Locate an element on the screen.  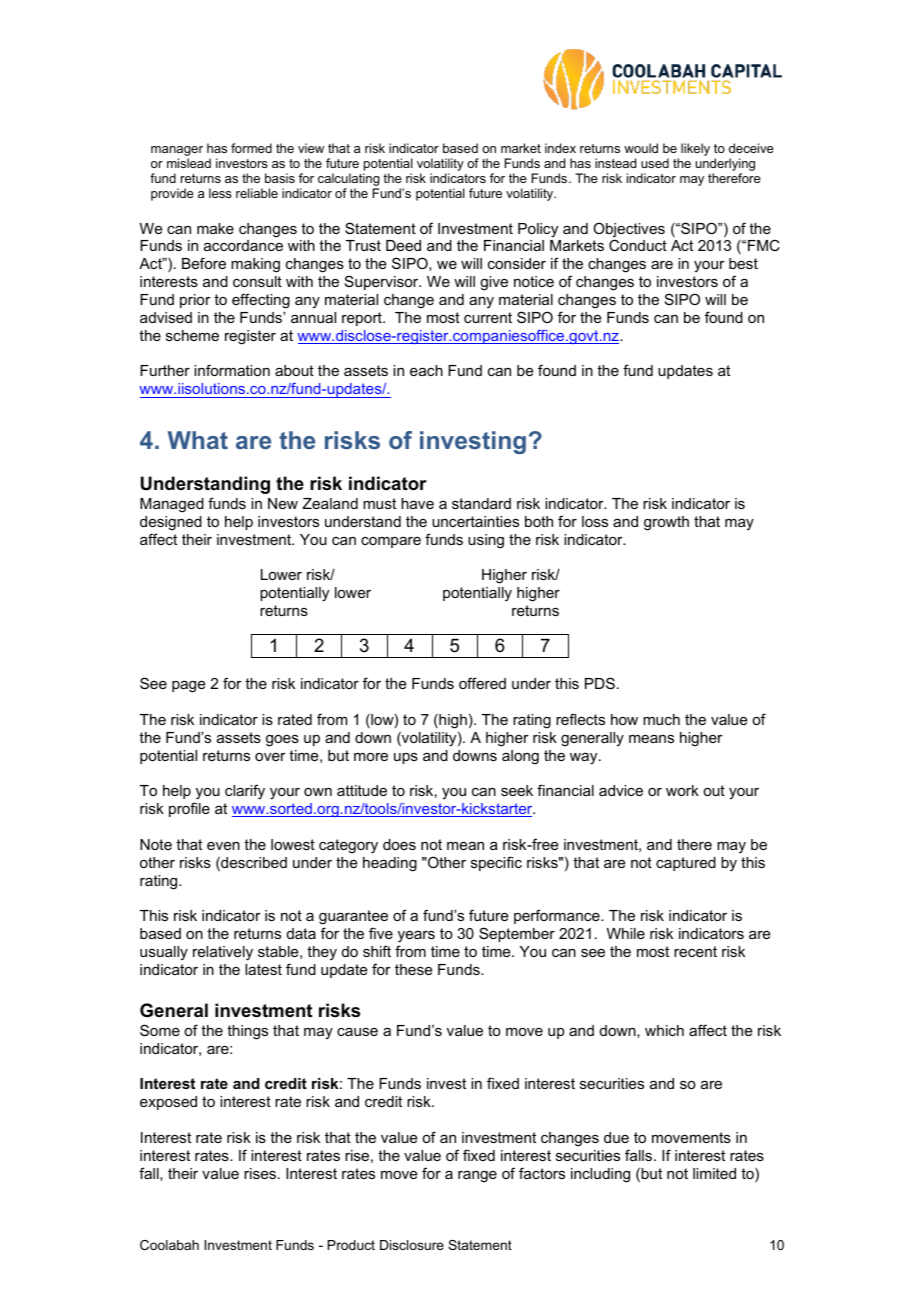
years is located at coordinates (416, 937).
